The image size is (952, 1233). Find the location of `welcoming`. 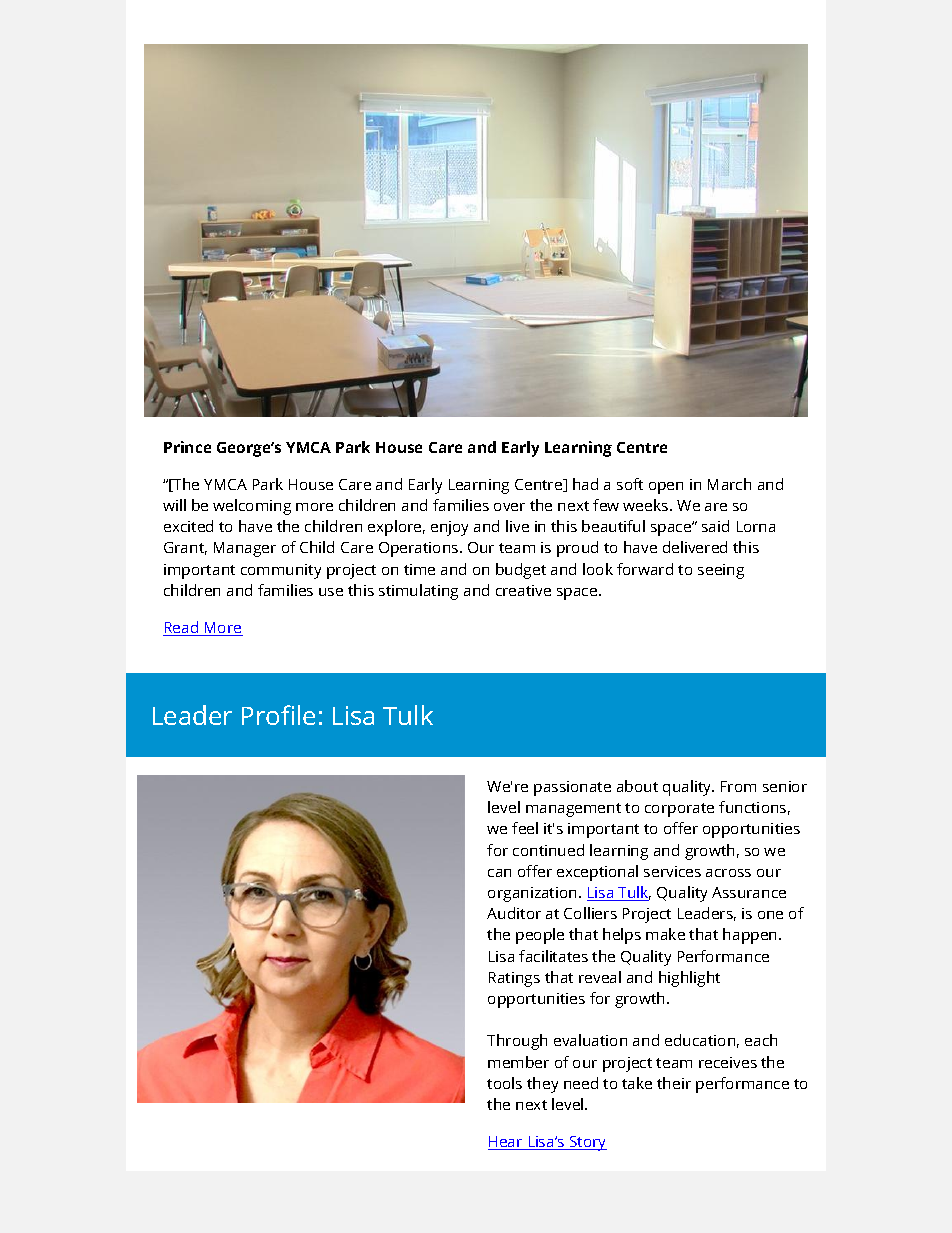

welcoming is located at coordinates (252, 507).
